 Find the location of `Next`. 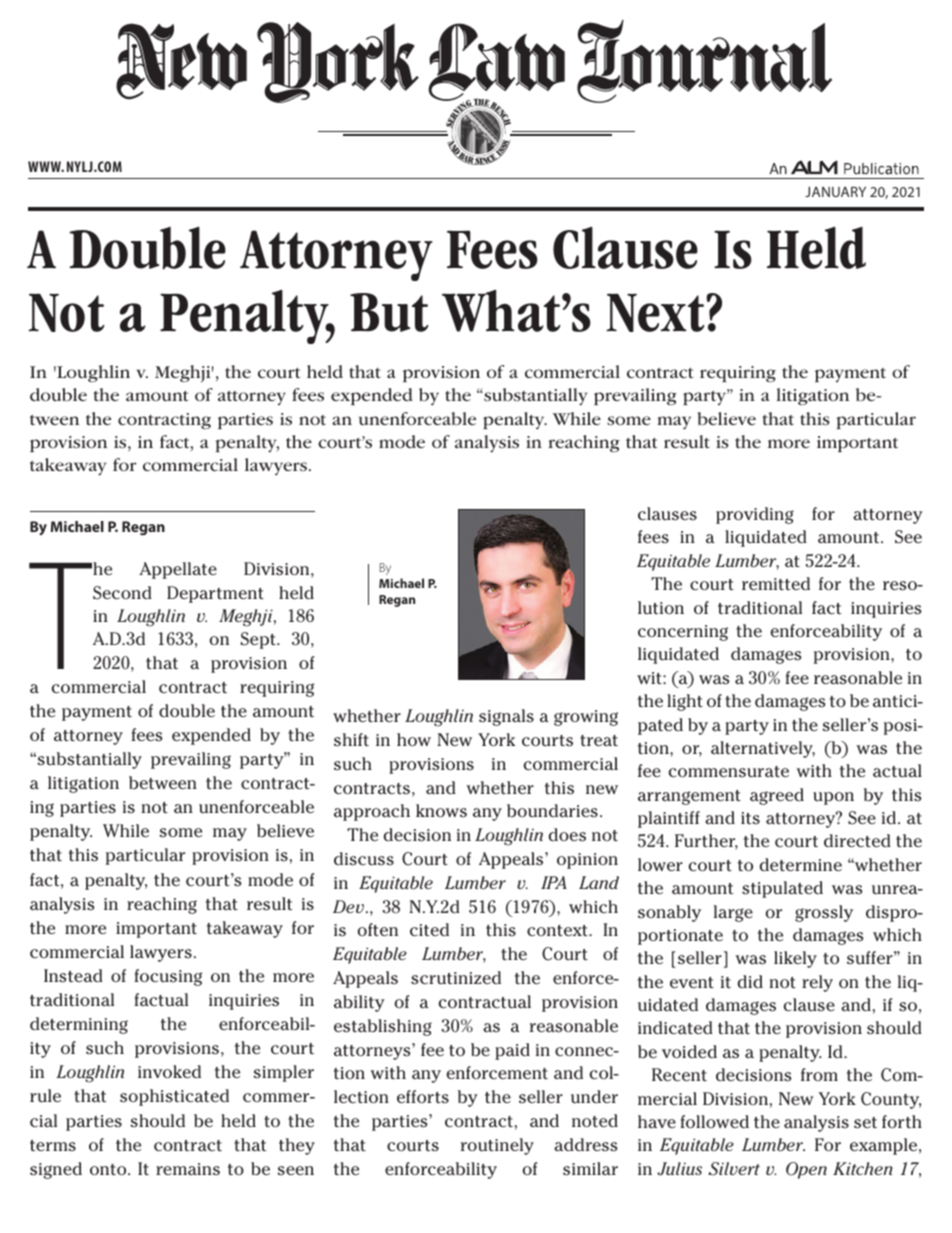

Next is located at coordinates (656, 312).
